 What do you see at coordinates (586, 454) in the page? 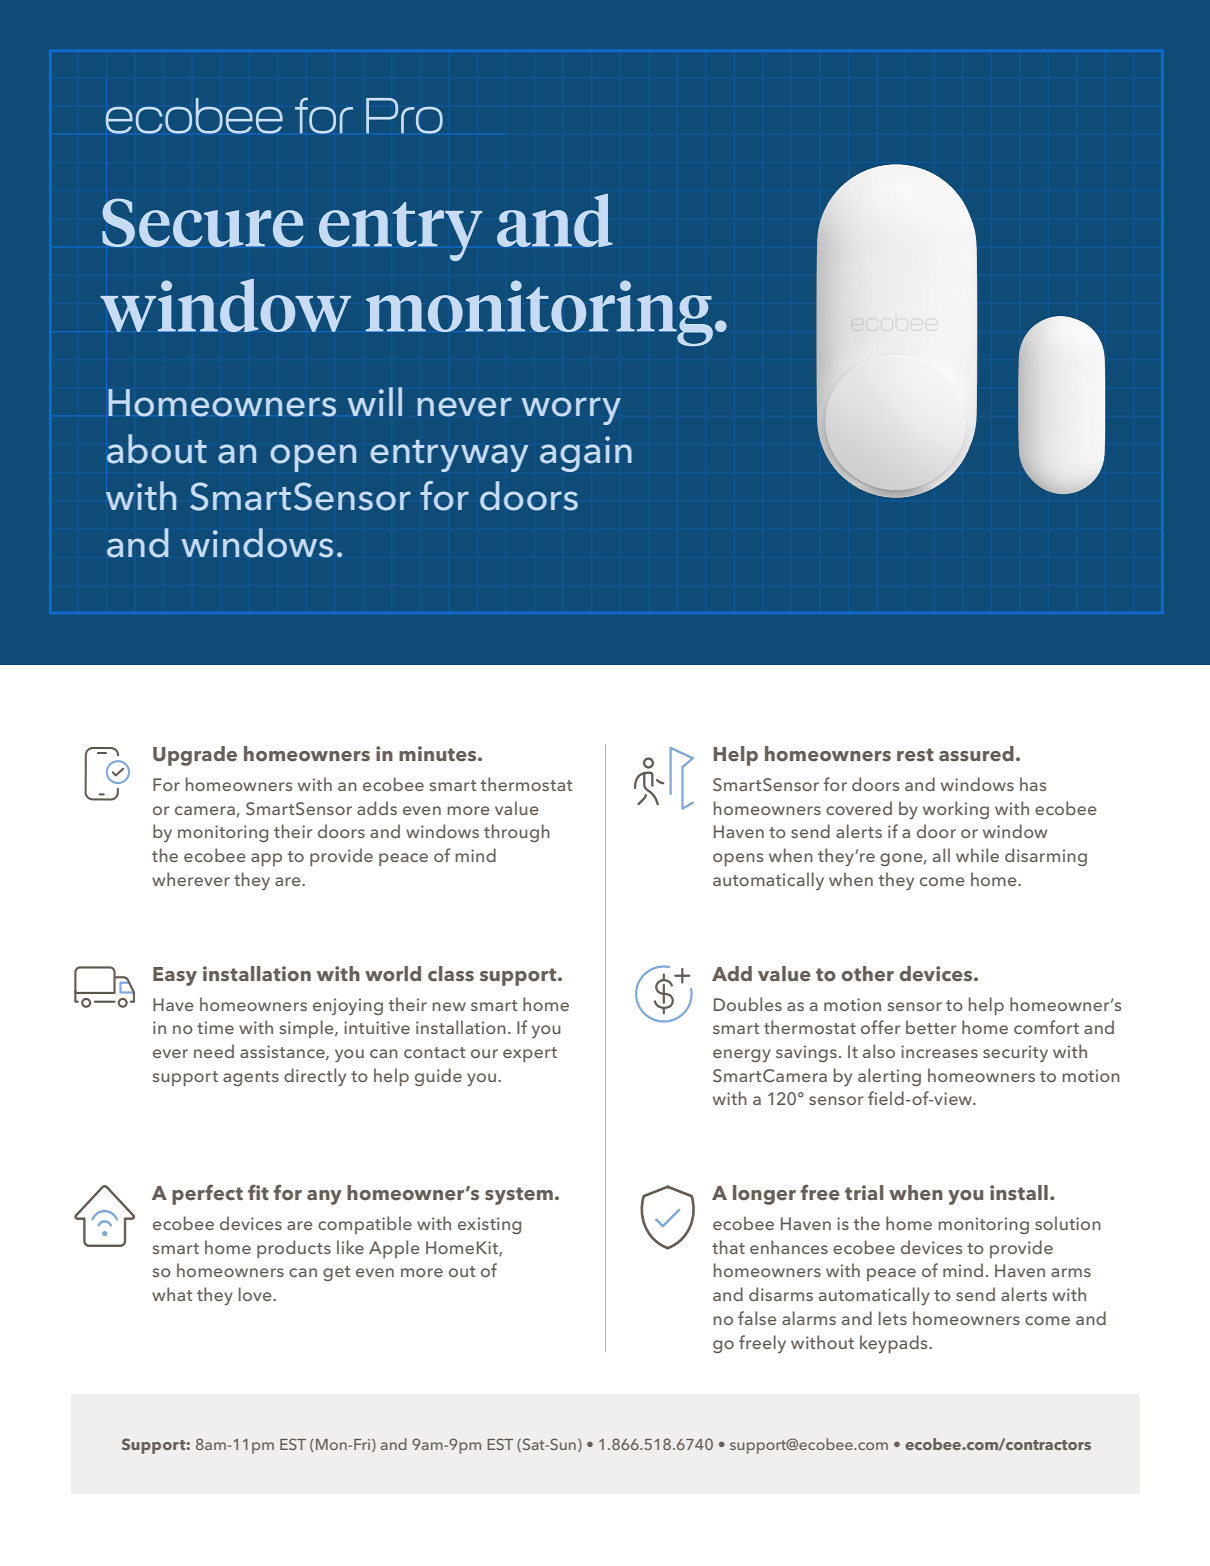
I see `again` at bounding box center [586, 454].
